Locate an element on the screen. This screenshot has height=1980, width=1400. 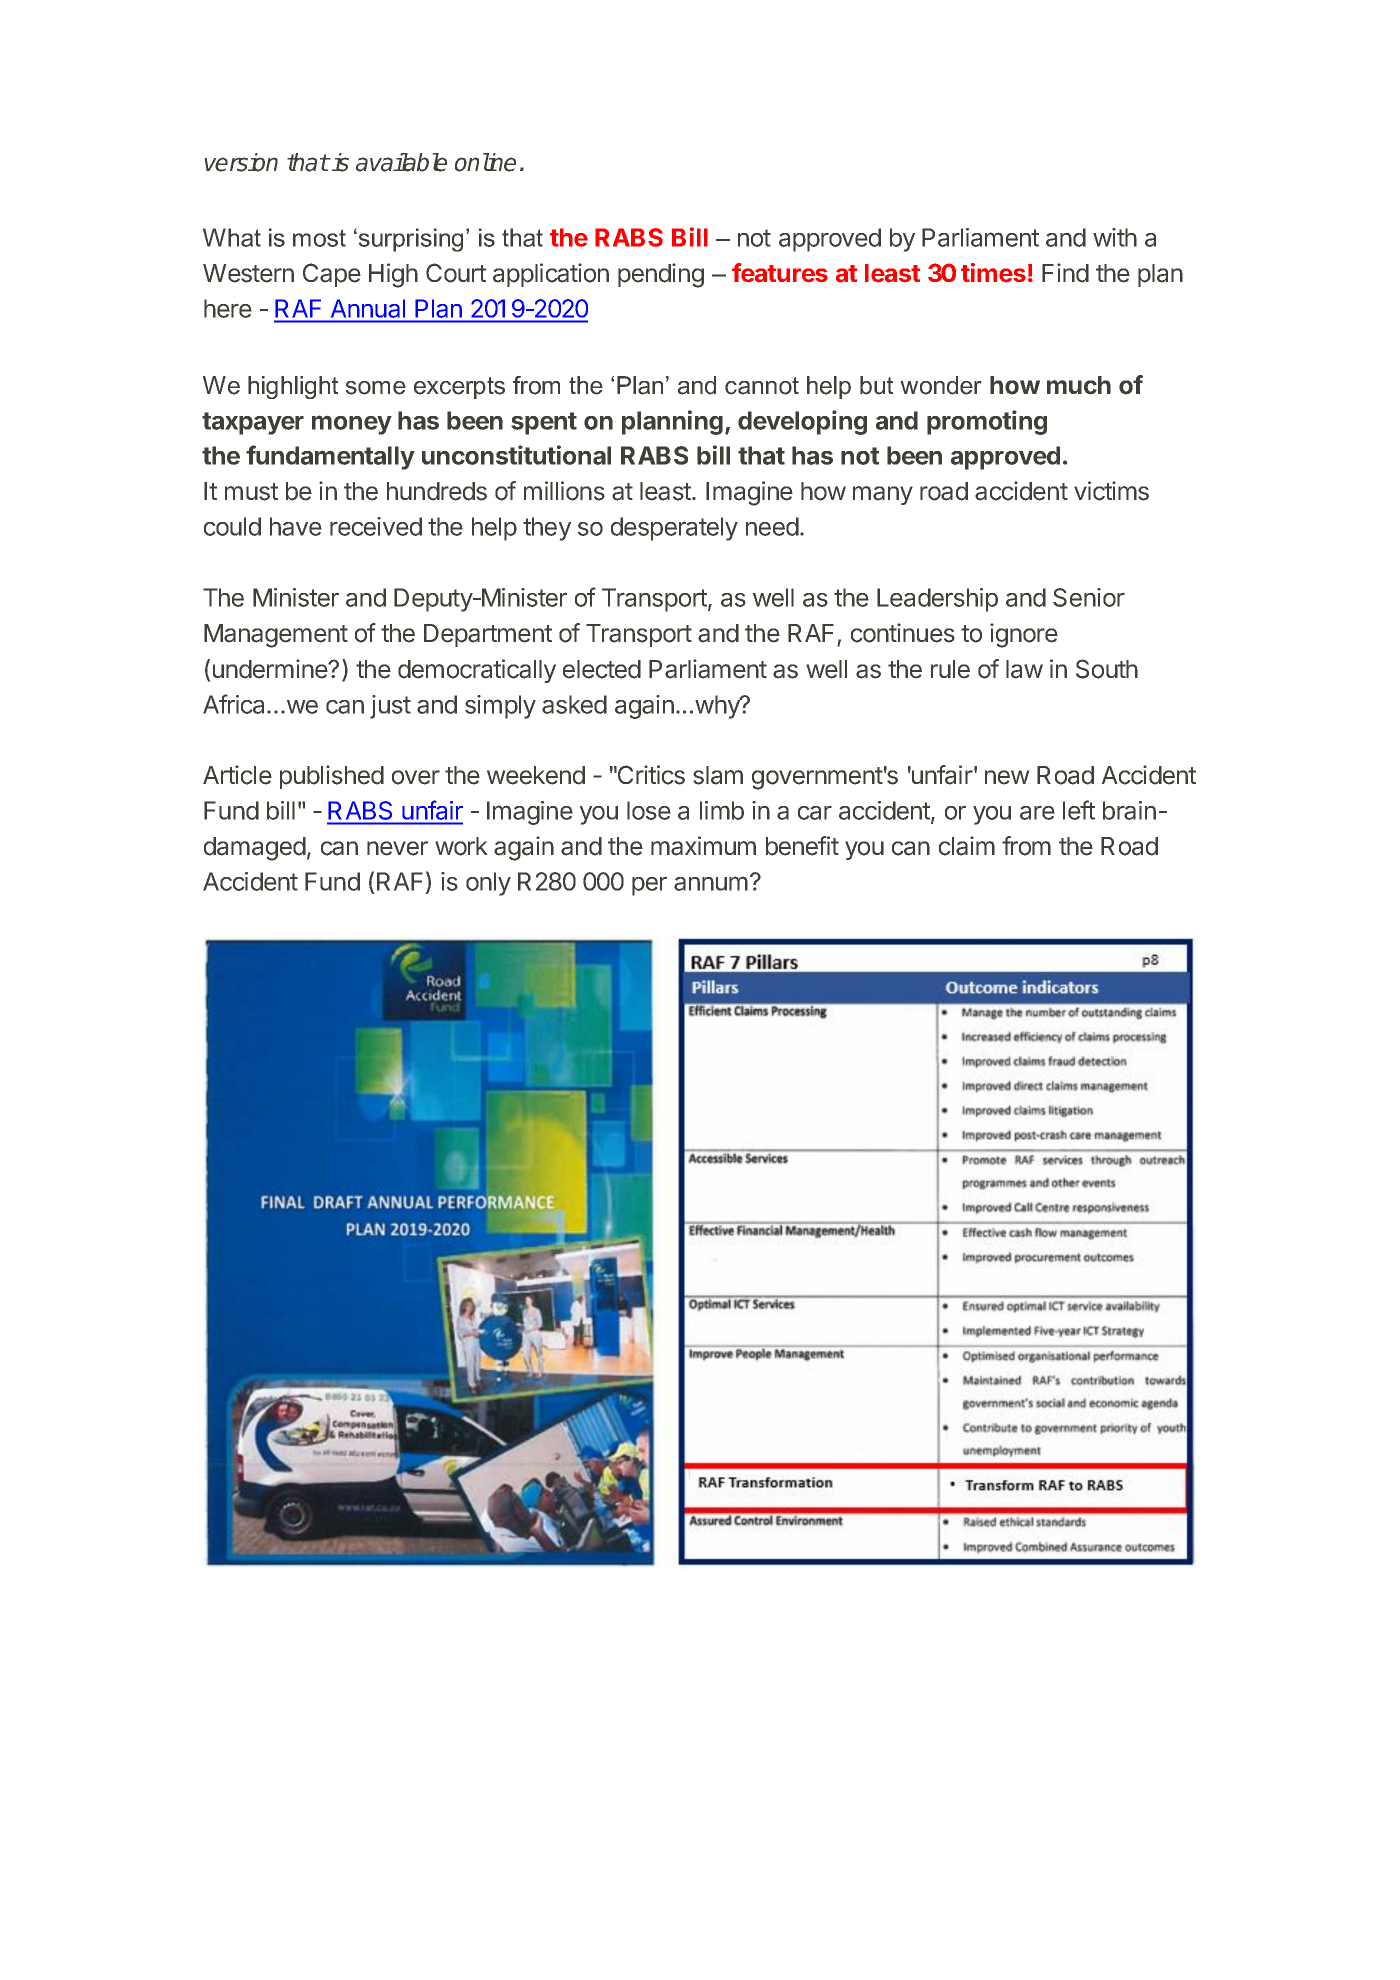
just is located at coordinates (390, 707).
